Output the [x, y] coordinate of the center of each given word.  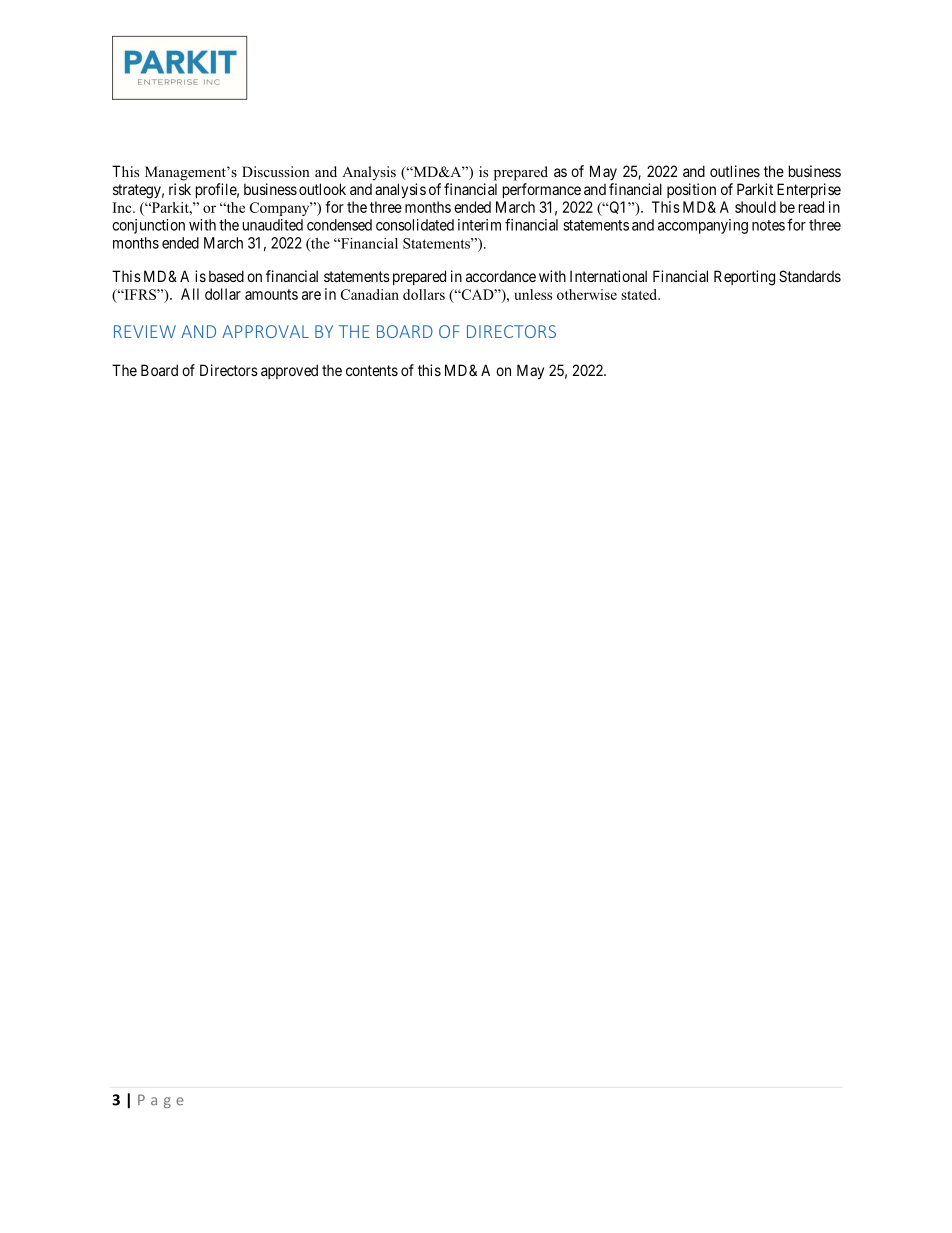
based [226, 276]
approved [289, 371]
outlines [735, 171]
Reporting [744, 278]
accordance [501, 276]
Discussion [276, 171]
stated [640, 294]
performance [542, 190]
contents [372, 370]
